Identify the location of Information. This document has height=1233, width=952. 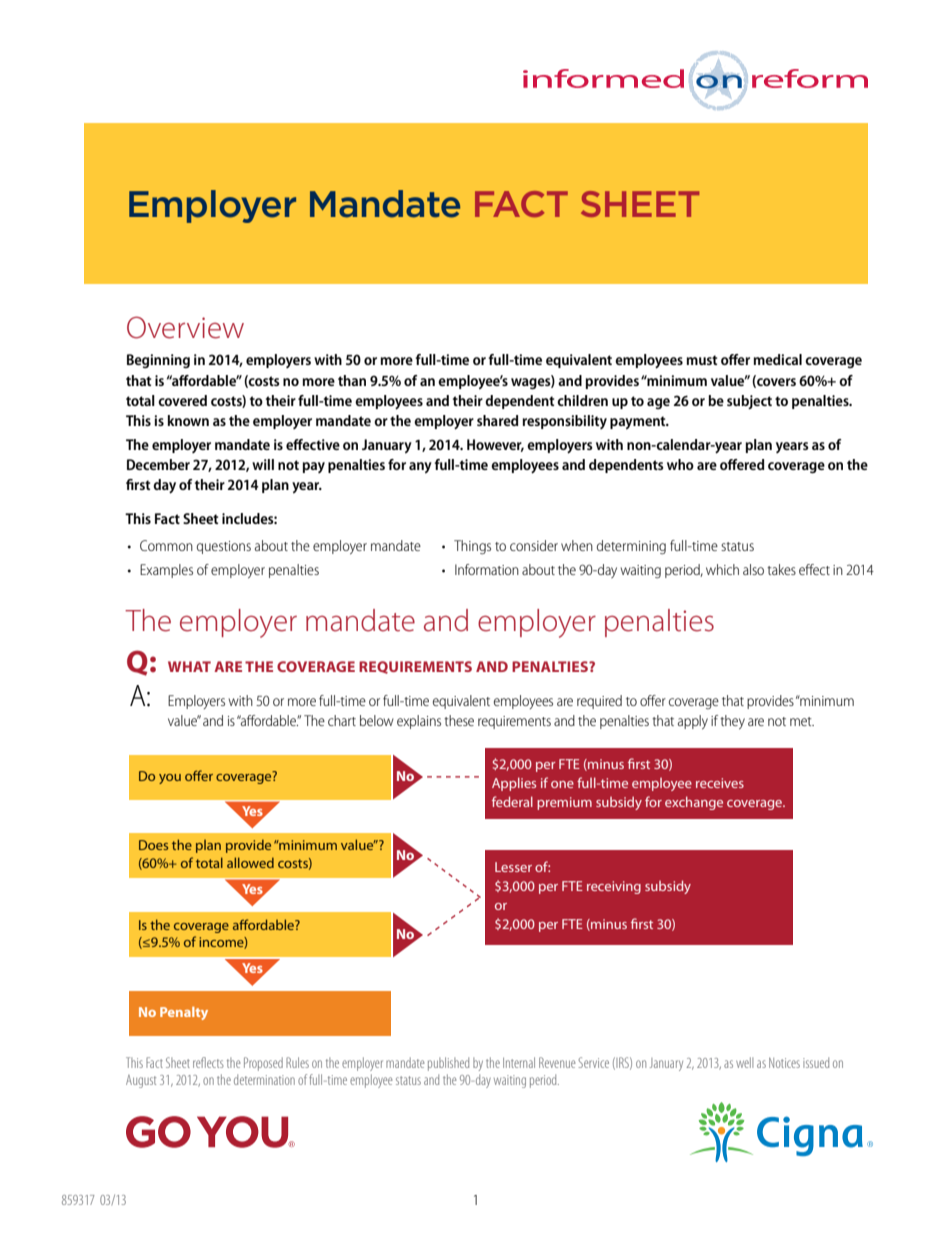
(487, 569).
